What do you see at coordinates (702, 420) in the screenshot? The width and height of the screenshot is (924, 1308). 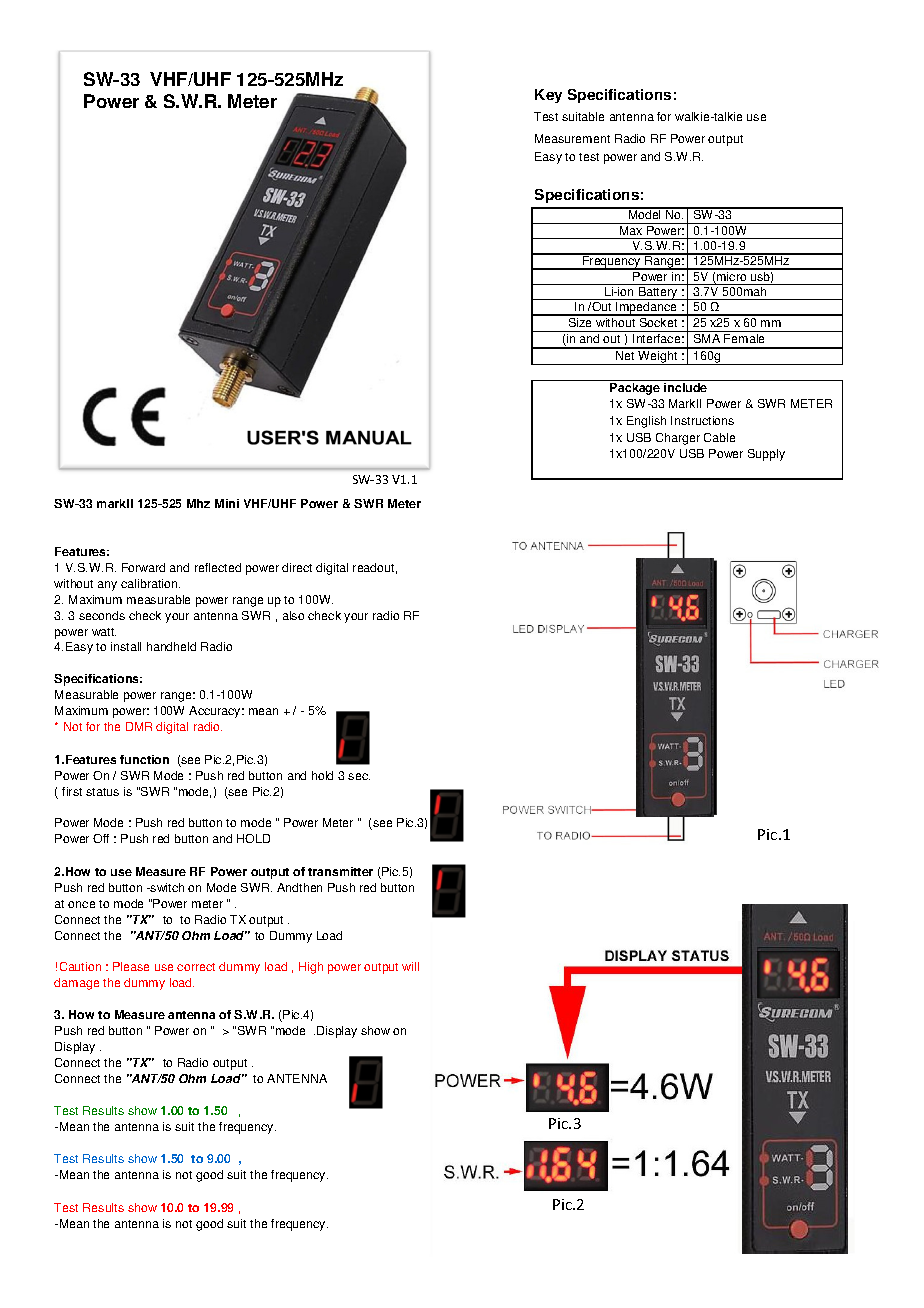 I see `Instructions` at bounding box center [702, 420].
